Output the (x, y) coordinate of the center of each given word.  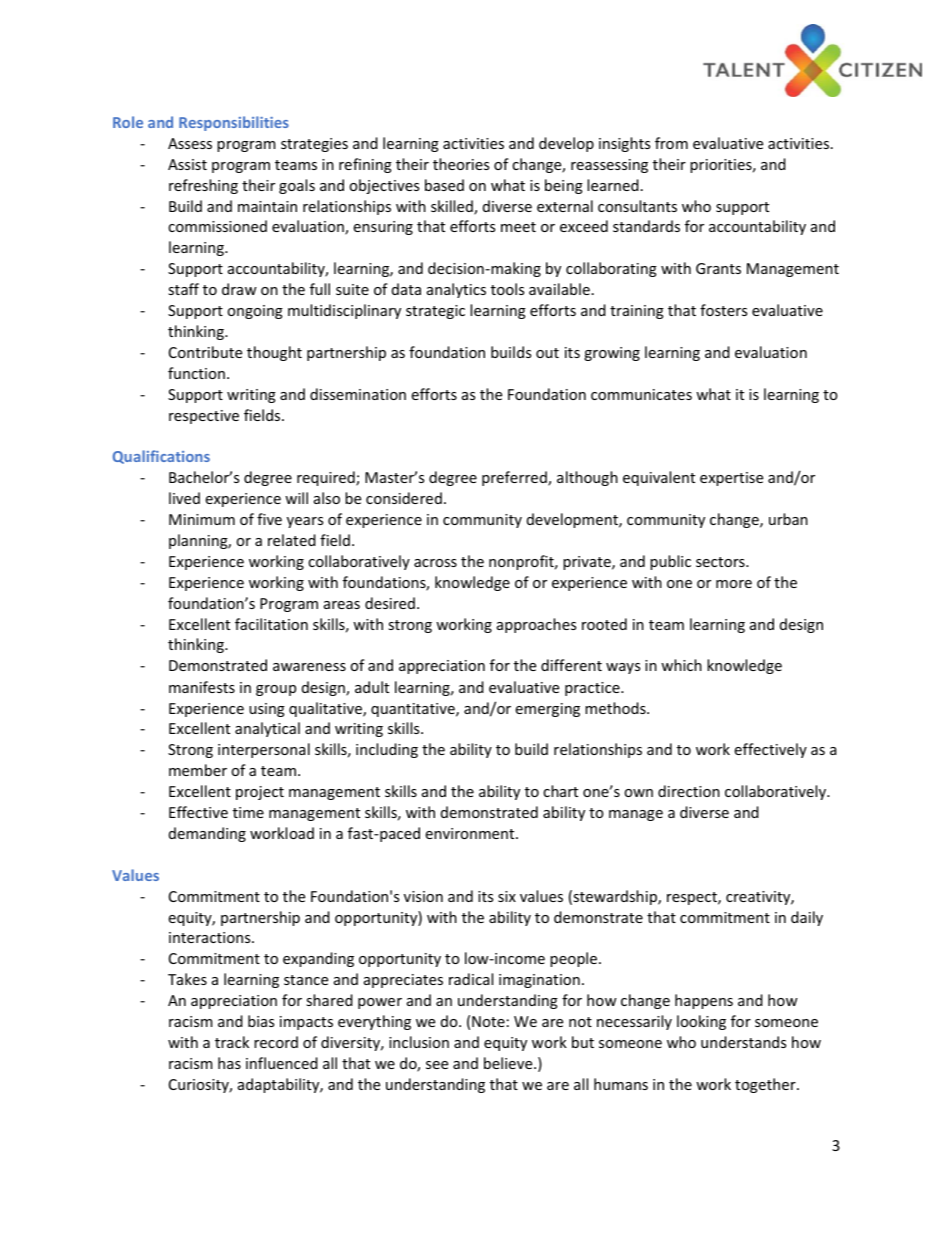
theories (461, 164)
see (437, 1065)
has (229, 1063)
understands (743, 1042)
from (671, 143)
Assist (187, 164)
